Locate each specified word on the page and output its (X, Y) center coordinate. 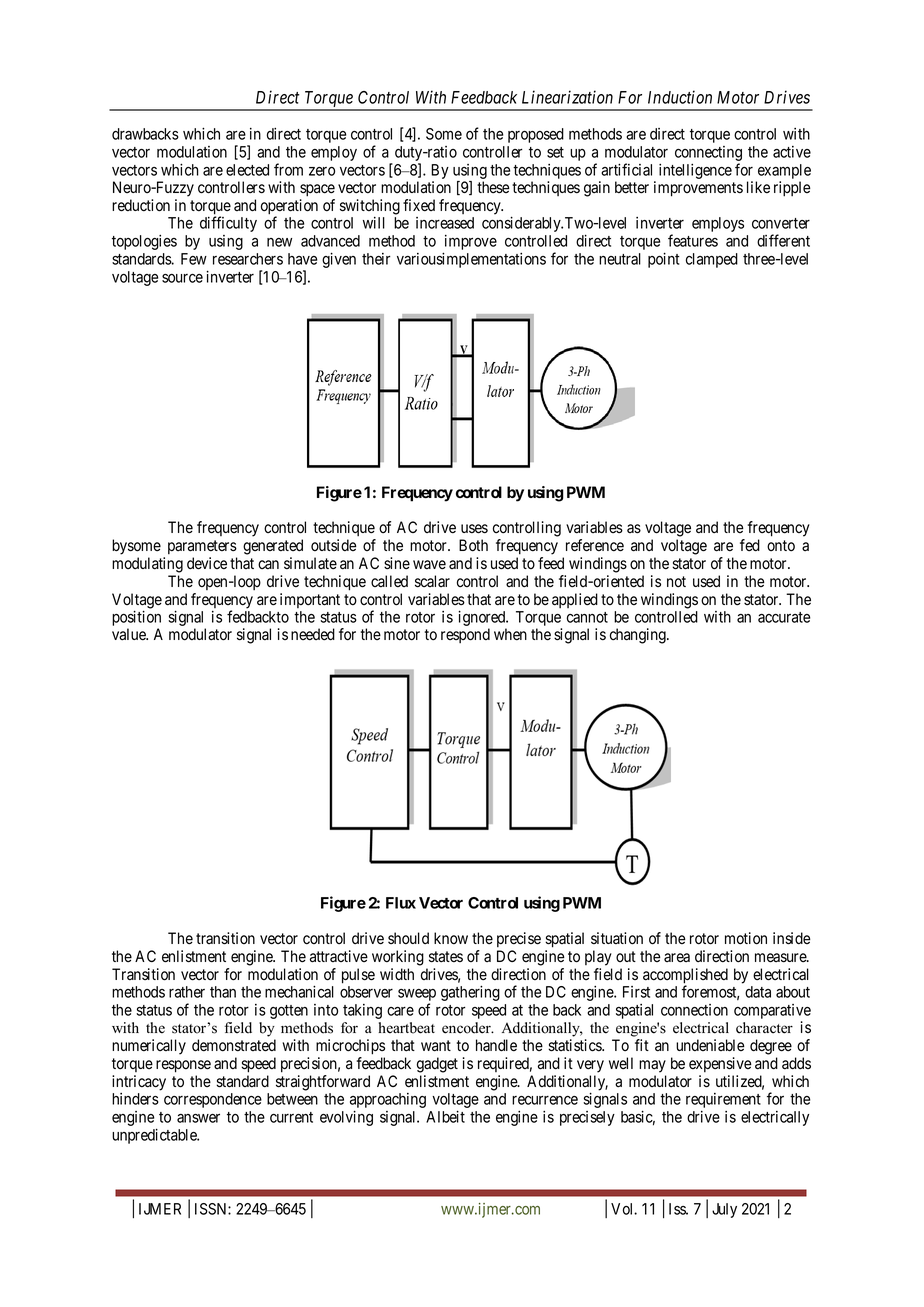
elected (247, 170)
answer (198, 1118)
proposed (536, 135)
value (130, 634)
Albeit (445, 1116)
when (510, 634)
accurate (784, 617)
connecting (708, 155)
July (724, 1210)
